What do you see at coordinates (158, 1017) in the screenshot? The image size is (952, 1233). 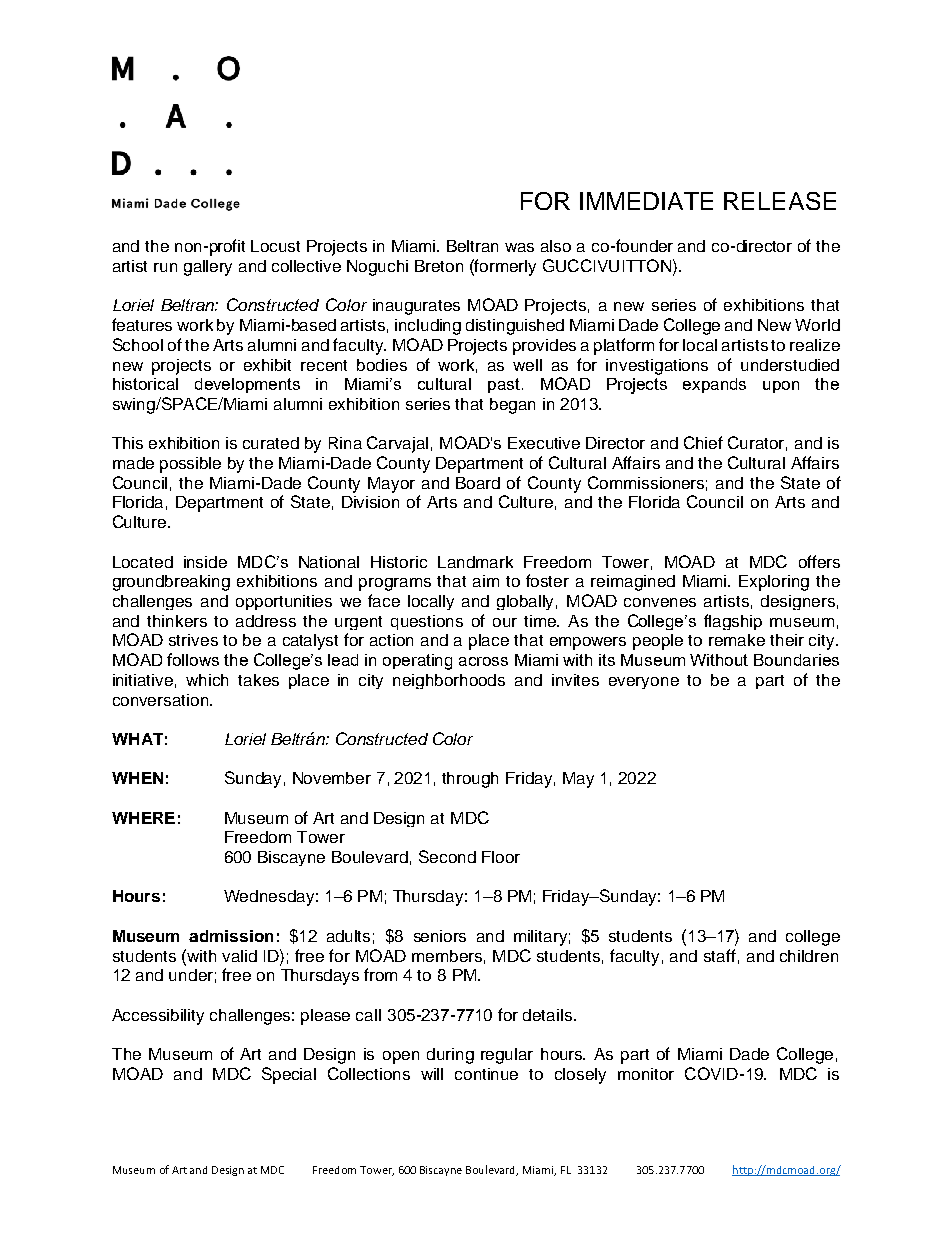 I see `Accessibility` at bounding box center [158, 1017].
